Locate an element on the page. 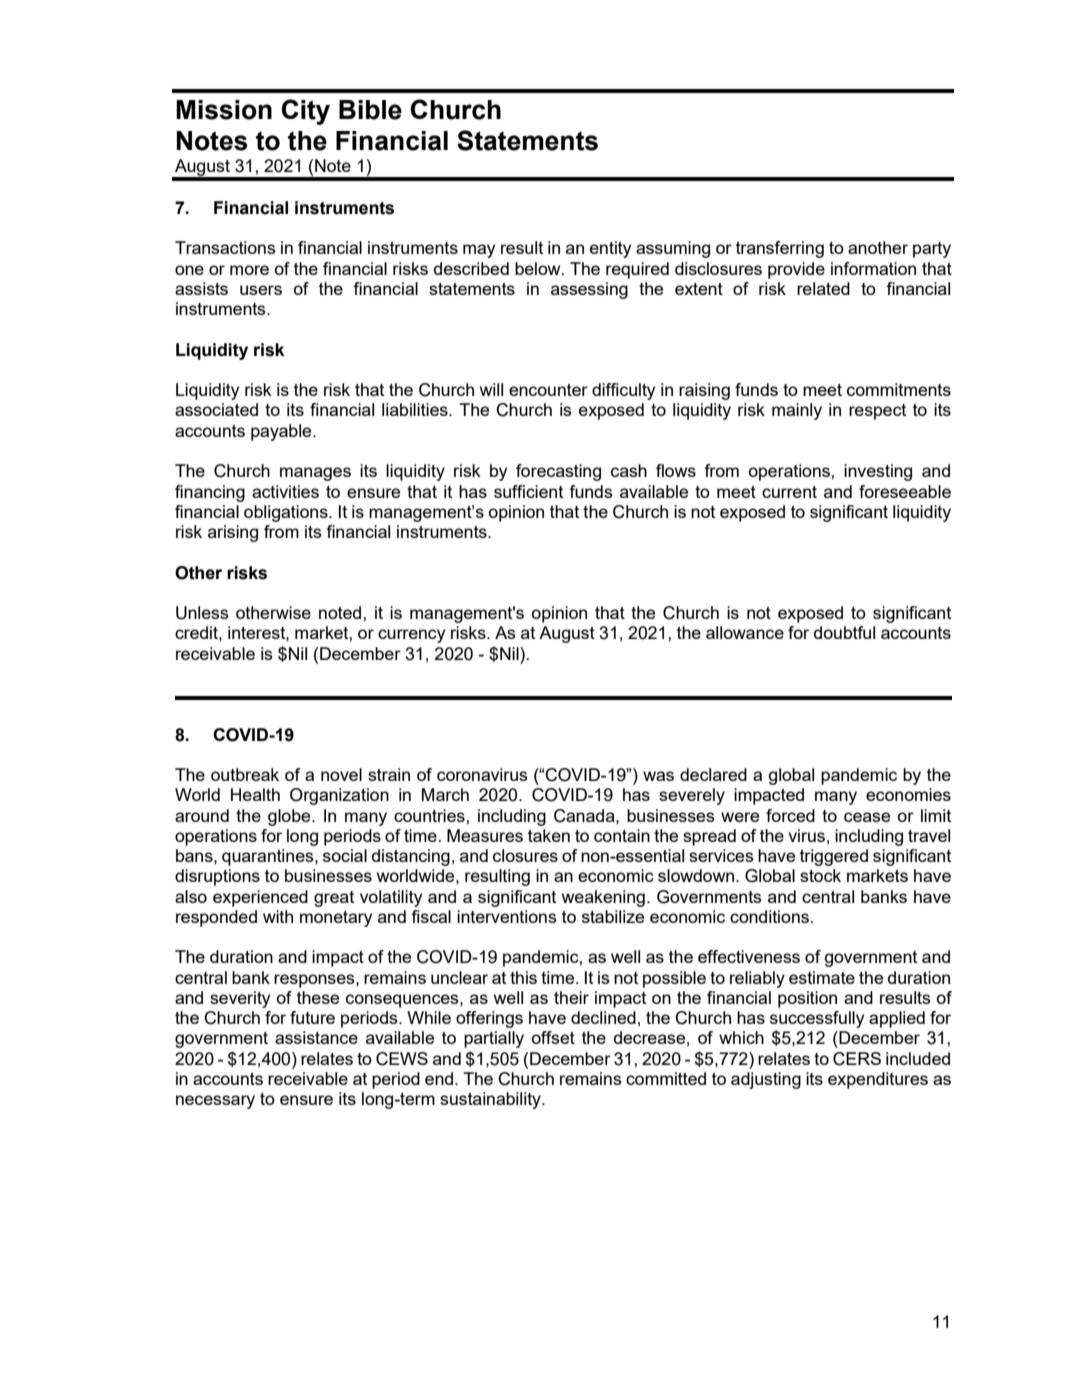  expenditures is located at coordinates (878, 1080).
